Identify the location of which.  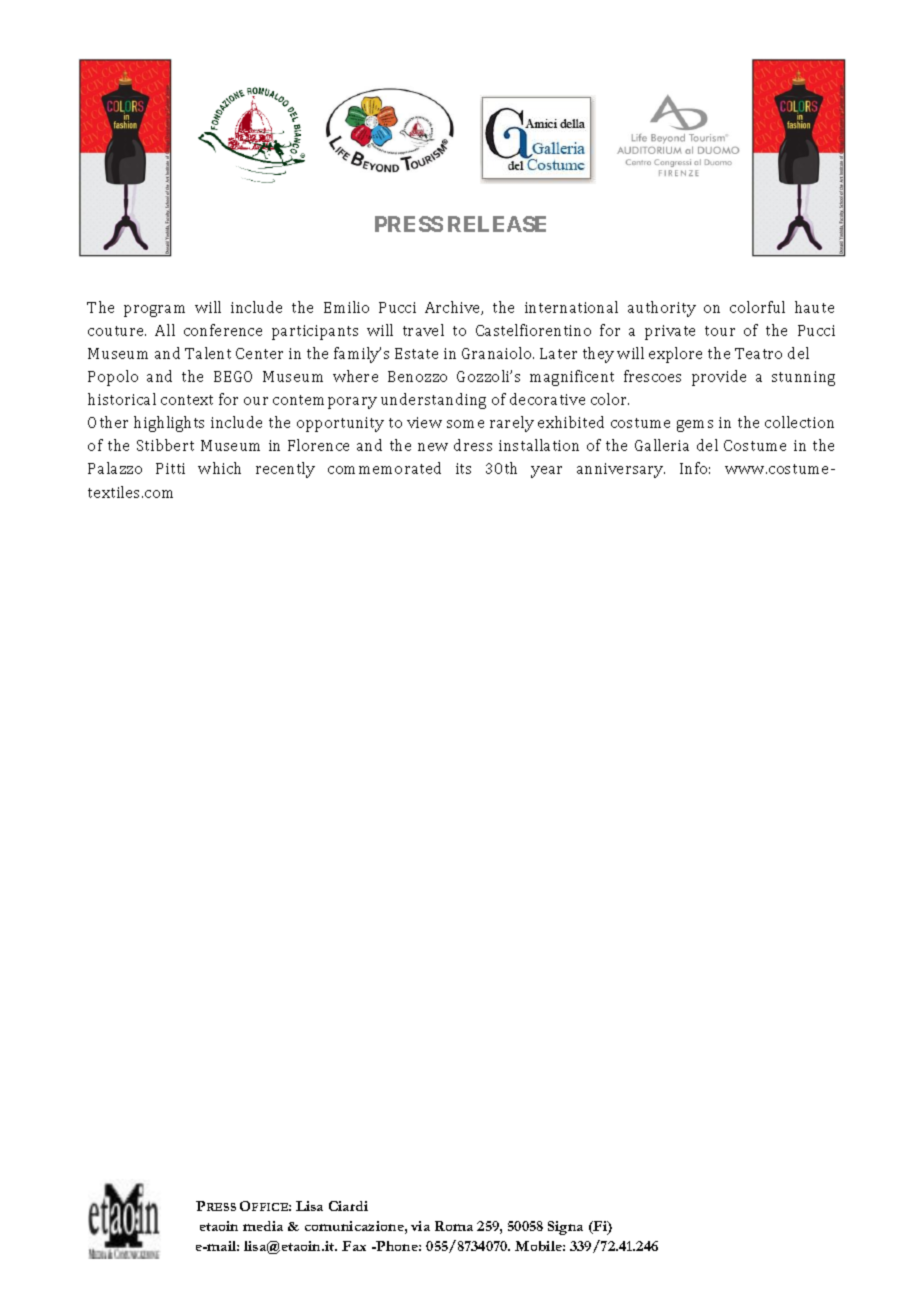
(219, 468).
